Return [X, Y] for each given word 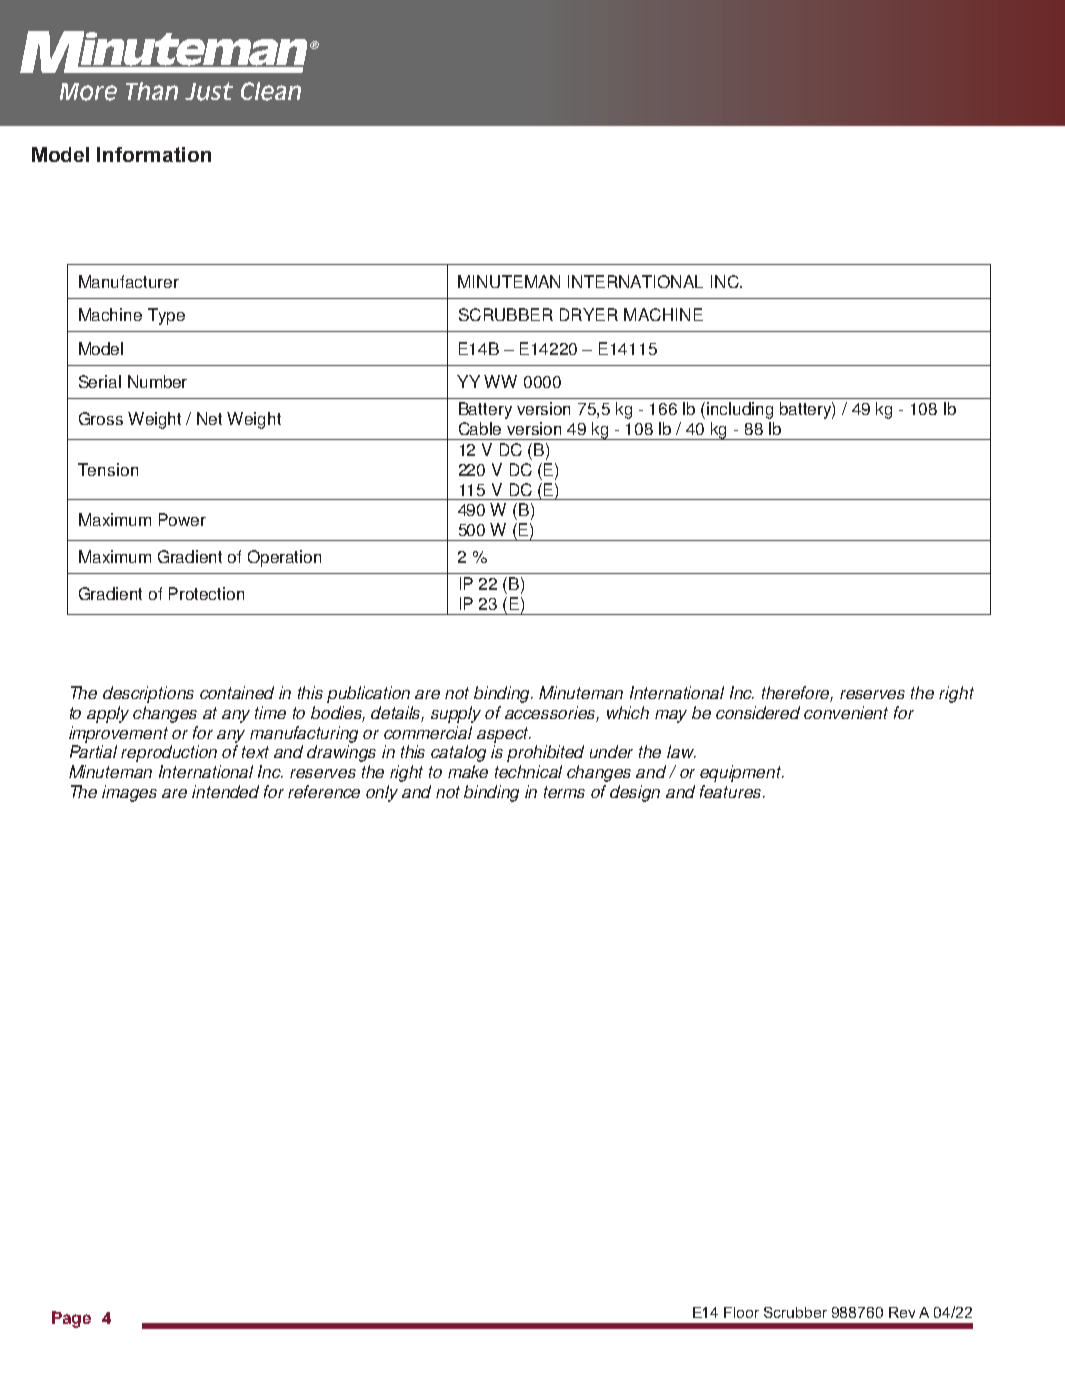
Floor [741, 1312]
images [129, 793]
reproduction [169, 753]
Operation [284, 558]
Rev [902, 1312]
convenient [846, 712]
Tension [108, 469]
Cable [480, 428]
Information [154, 154]
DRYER [589, 314]
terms [564, 792]
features [732, 791]
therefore [797, 694]
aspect [504, 735]
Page [71, 1319]
